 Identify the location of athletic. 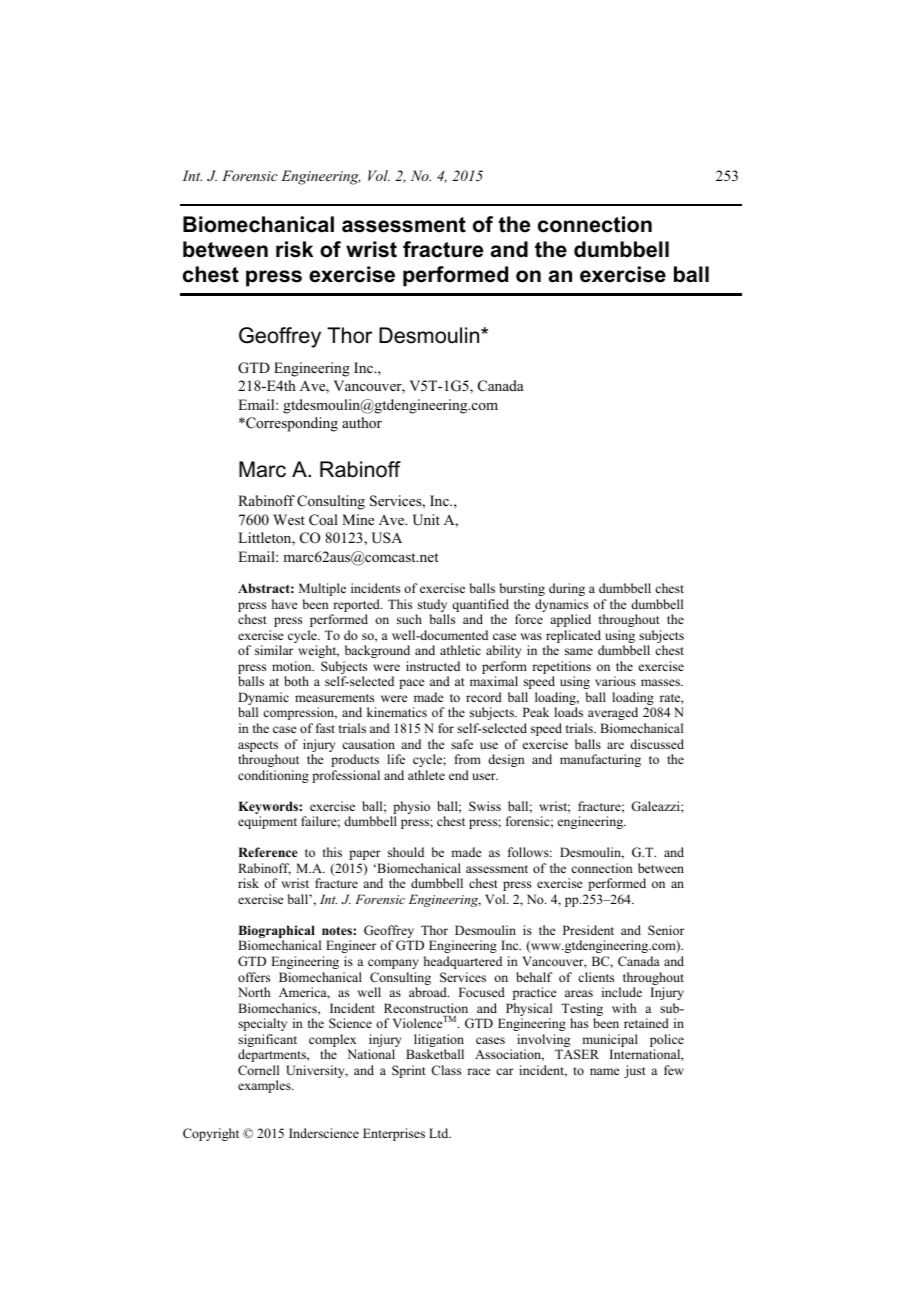
(460, 650).
